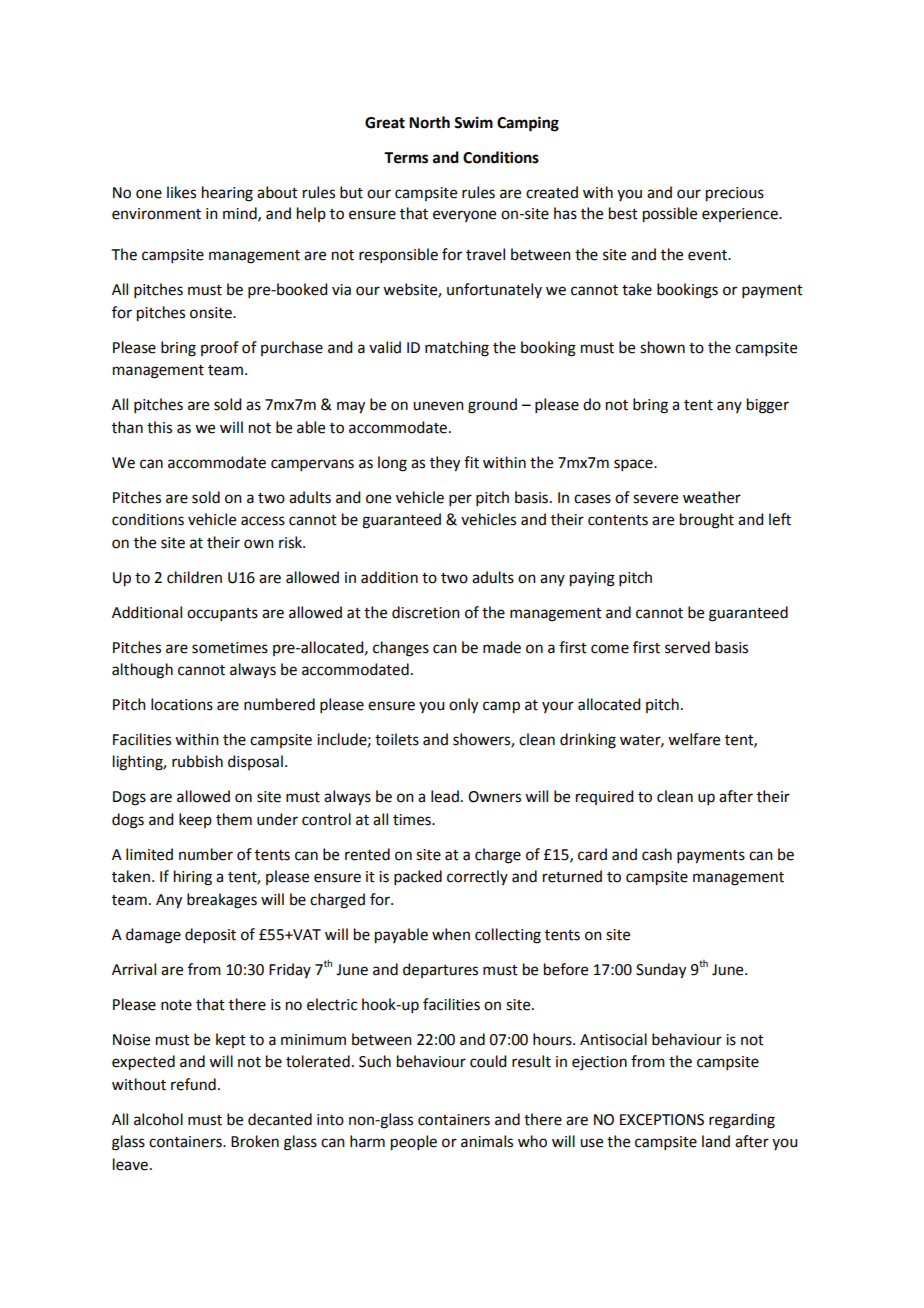  What do you see at coordinates (712, 497) in the screenshot?
I see `weather` at bounding box center [712, 497].
